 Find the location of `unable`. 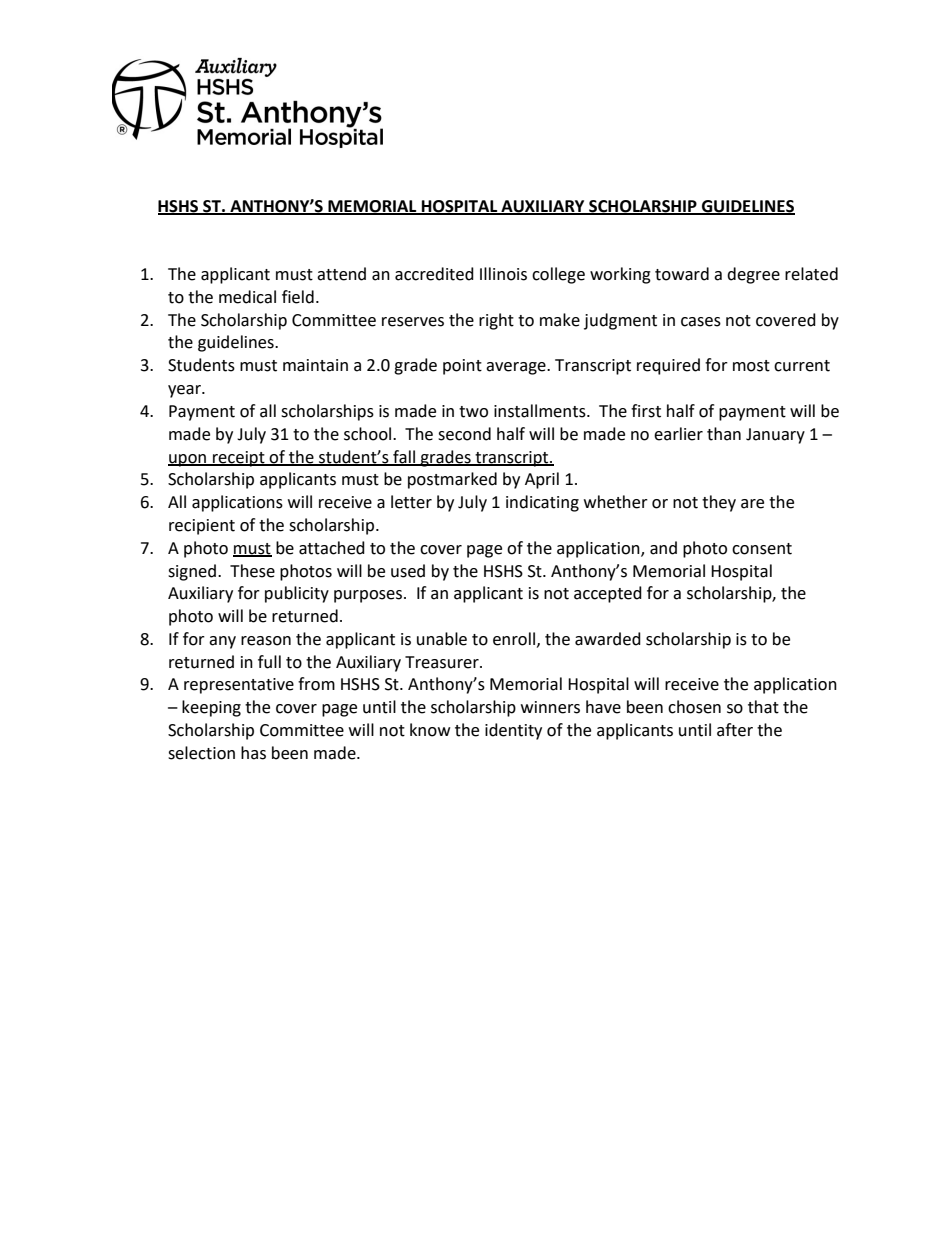

unable is located at coordinates (442, 639).
